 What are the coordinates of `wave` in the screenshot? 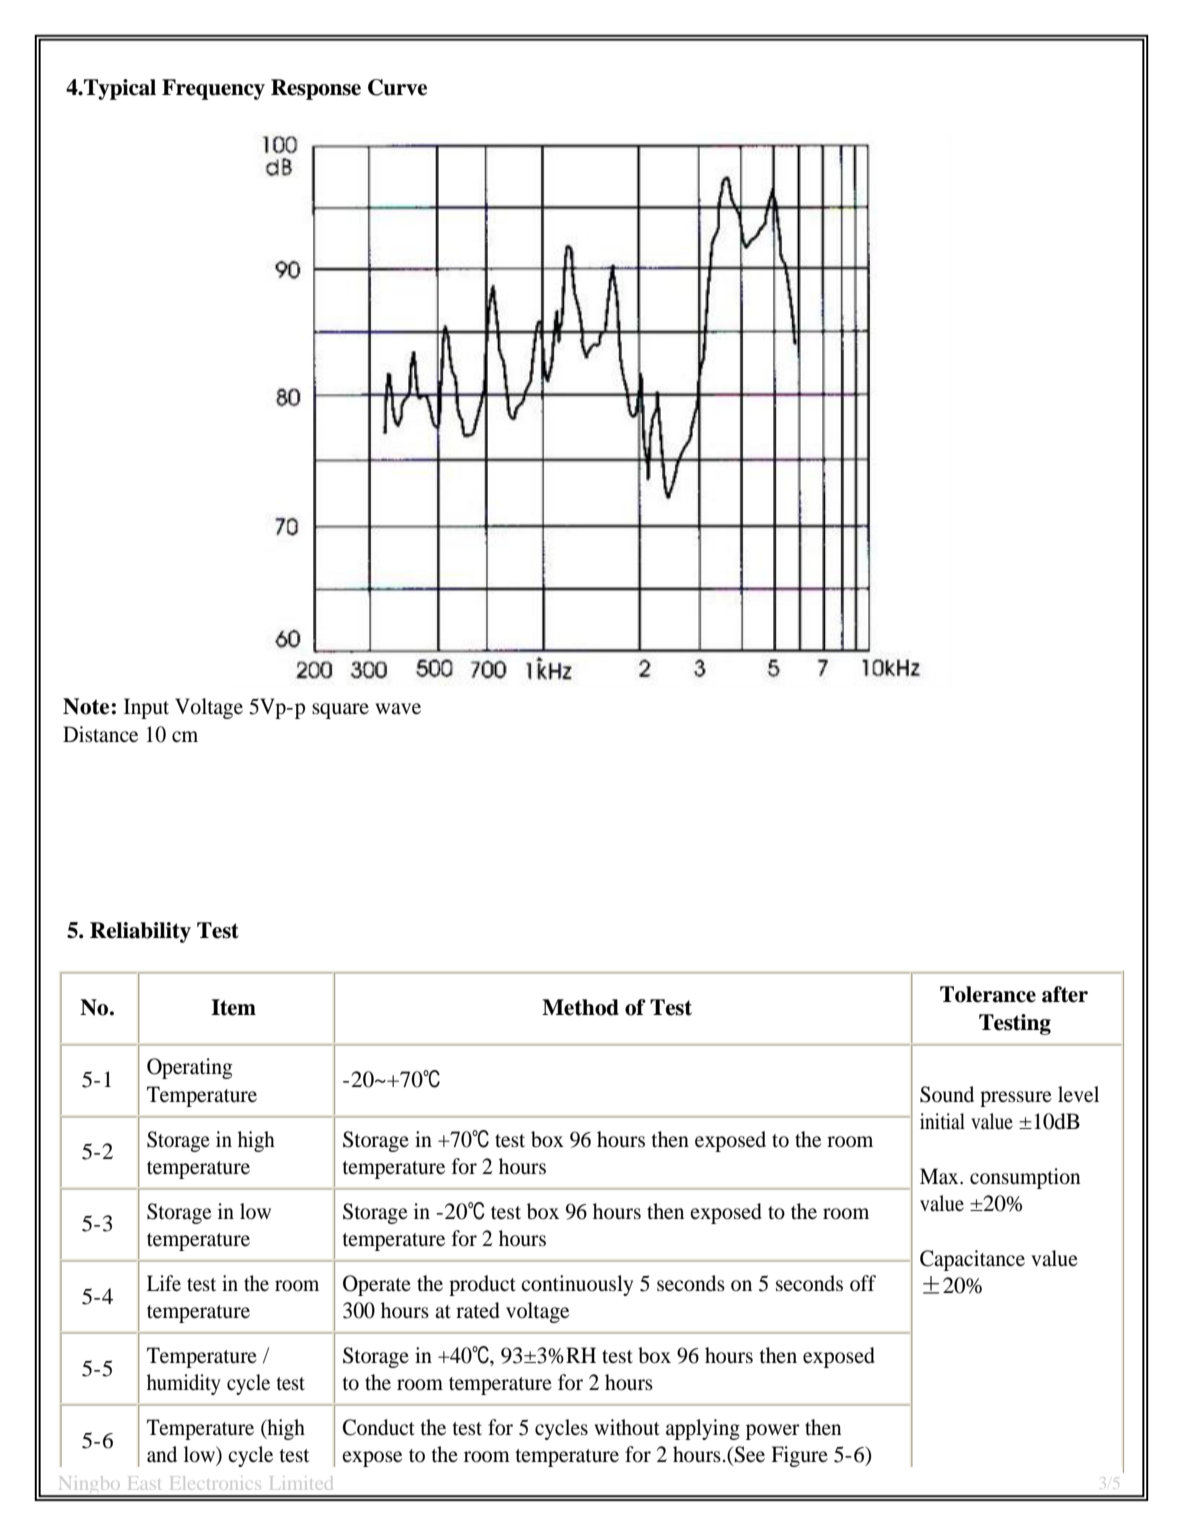 It's located at (398, 709).
